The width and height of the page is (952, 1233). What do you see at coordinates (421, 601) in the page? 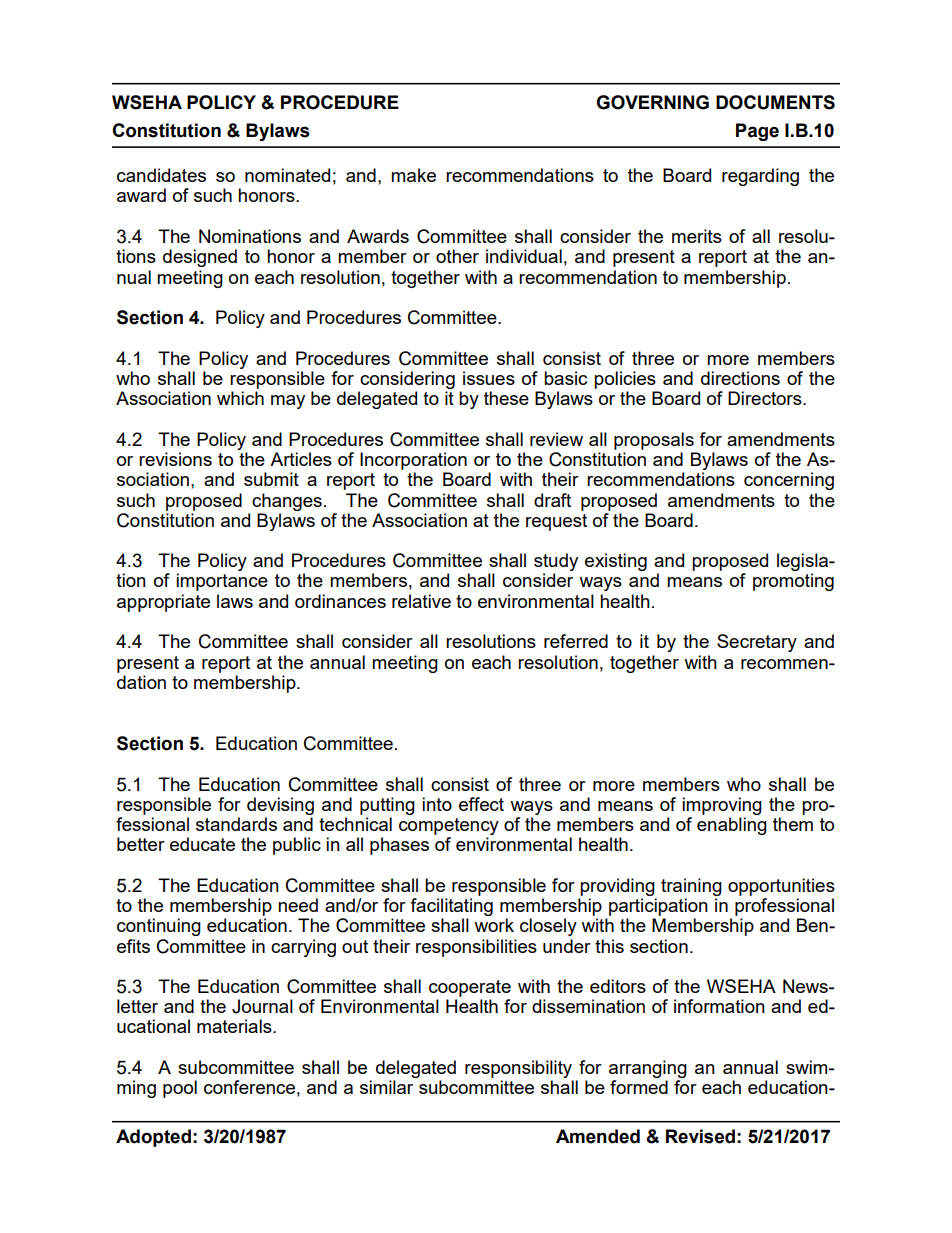
I see `relative` at bounding box center [421, 601].
